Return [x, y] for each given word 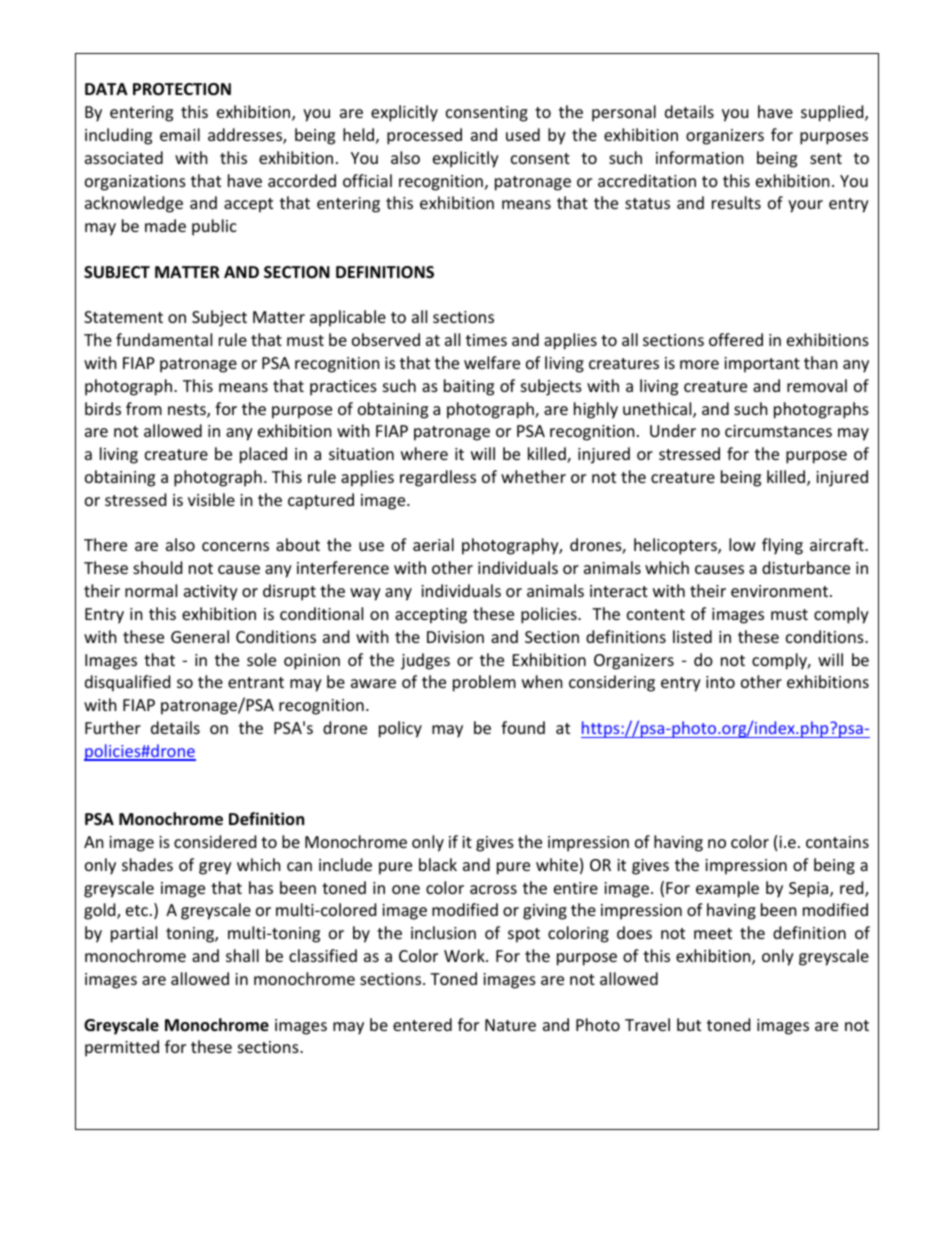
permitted [122, 1048]
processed [424, 136]
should [157, 567]
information [700, 157]
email [180, 134]
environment [781, 591]
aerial [433, 544]
